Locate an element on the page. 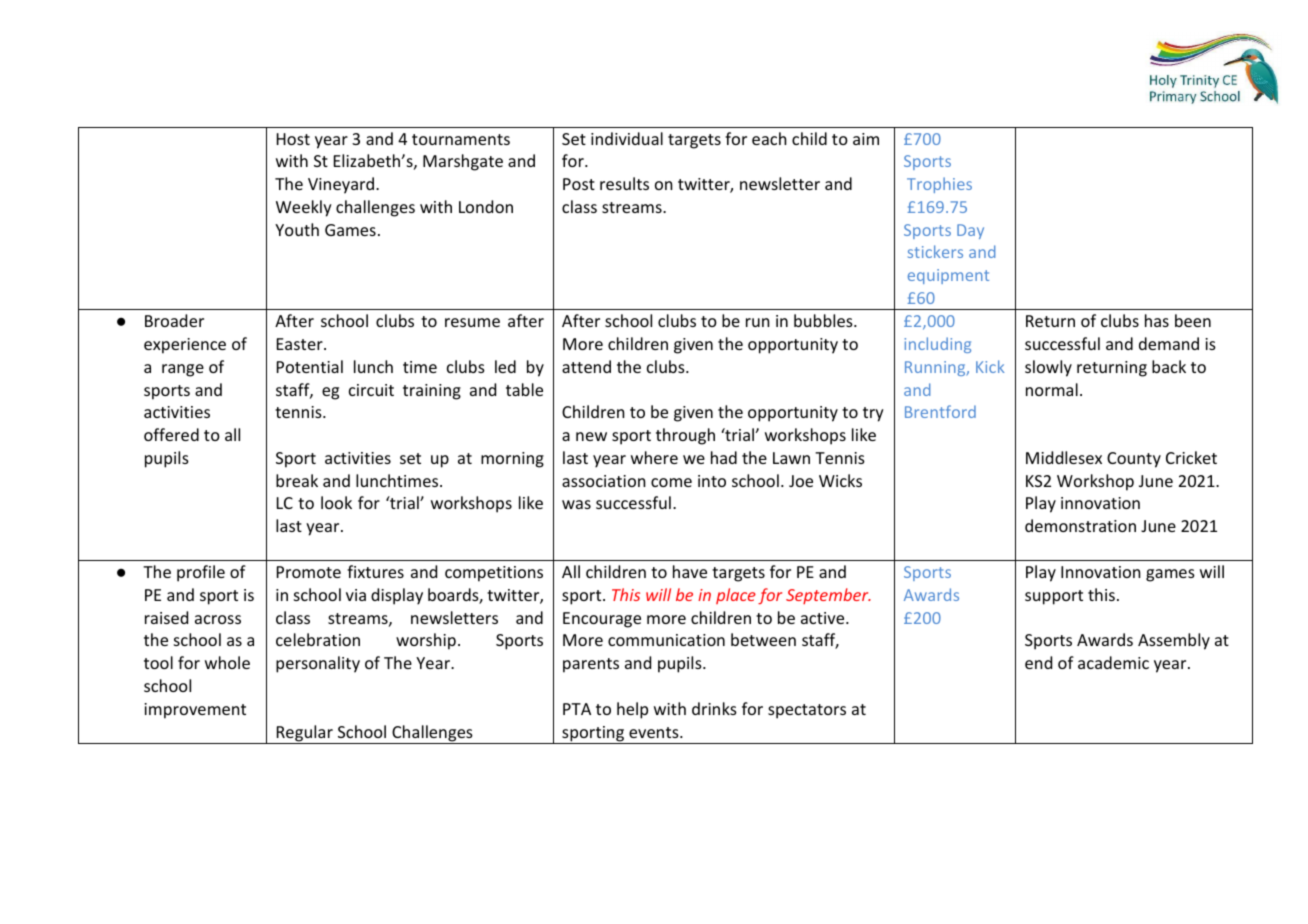 The image size is (1308, 924). was is located at coordinates (576, 504).
